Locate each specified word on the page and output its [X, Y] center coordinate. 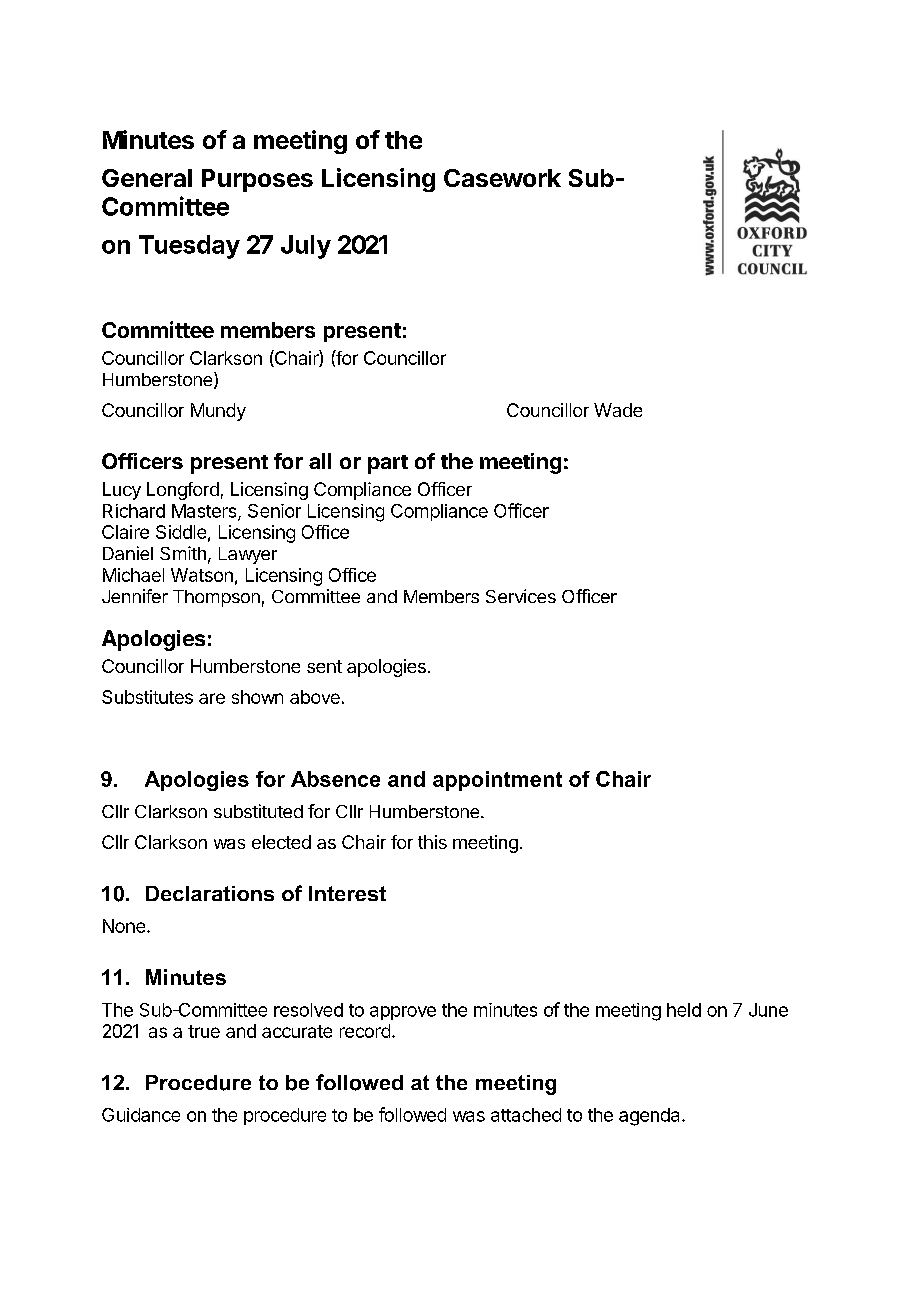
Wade [618, 410]
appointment [497, 781]
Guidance [141, 1115]
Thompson [216, 598]
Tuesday [189, 247]
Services [521, 596]
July [306, 247]
